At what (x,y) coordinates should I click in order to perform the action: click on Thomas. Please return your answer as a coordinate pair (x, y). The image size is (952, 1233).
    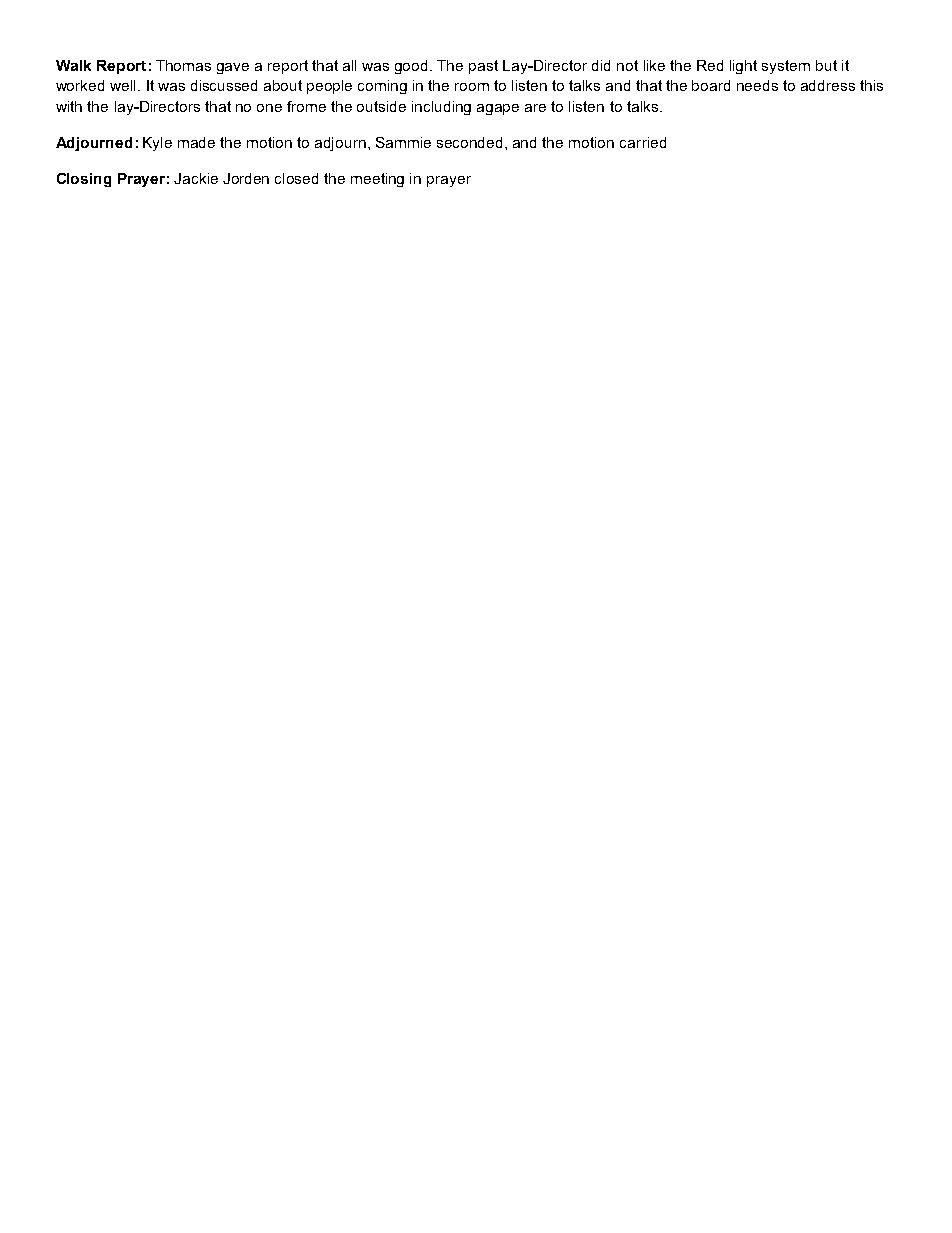
    Looking at the image, I should click on (183, 65).
